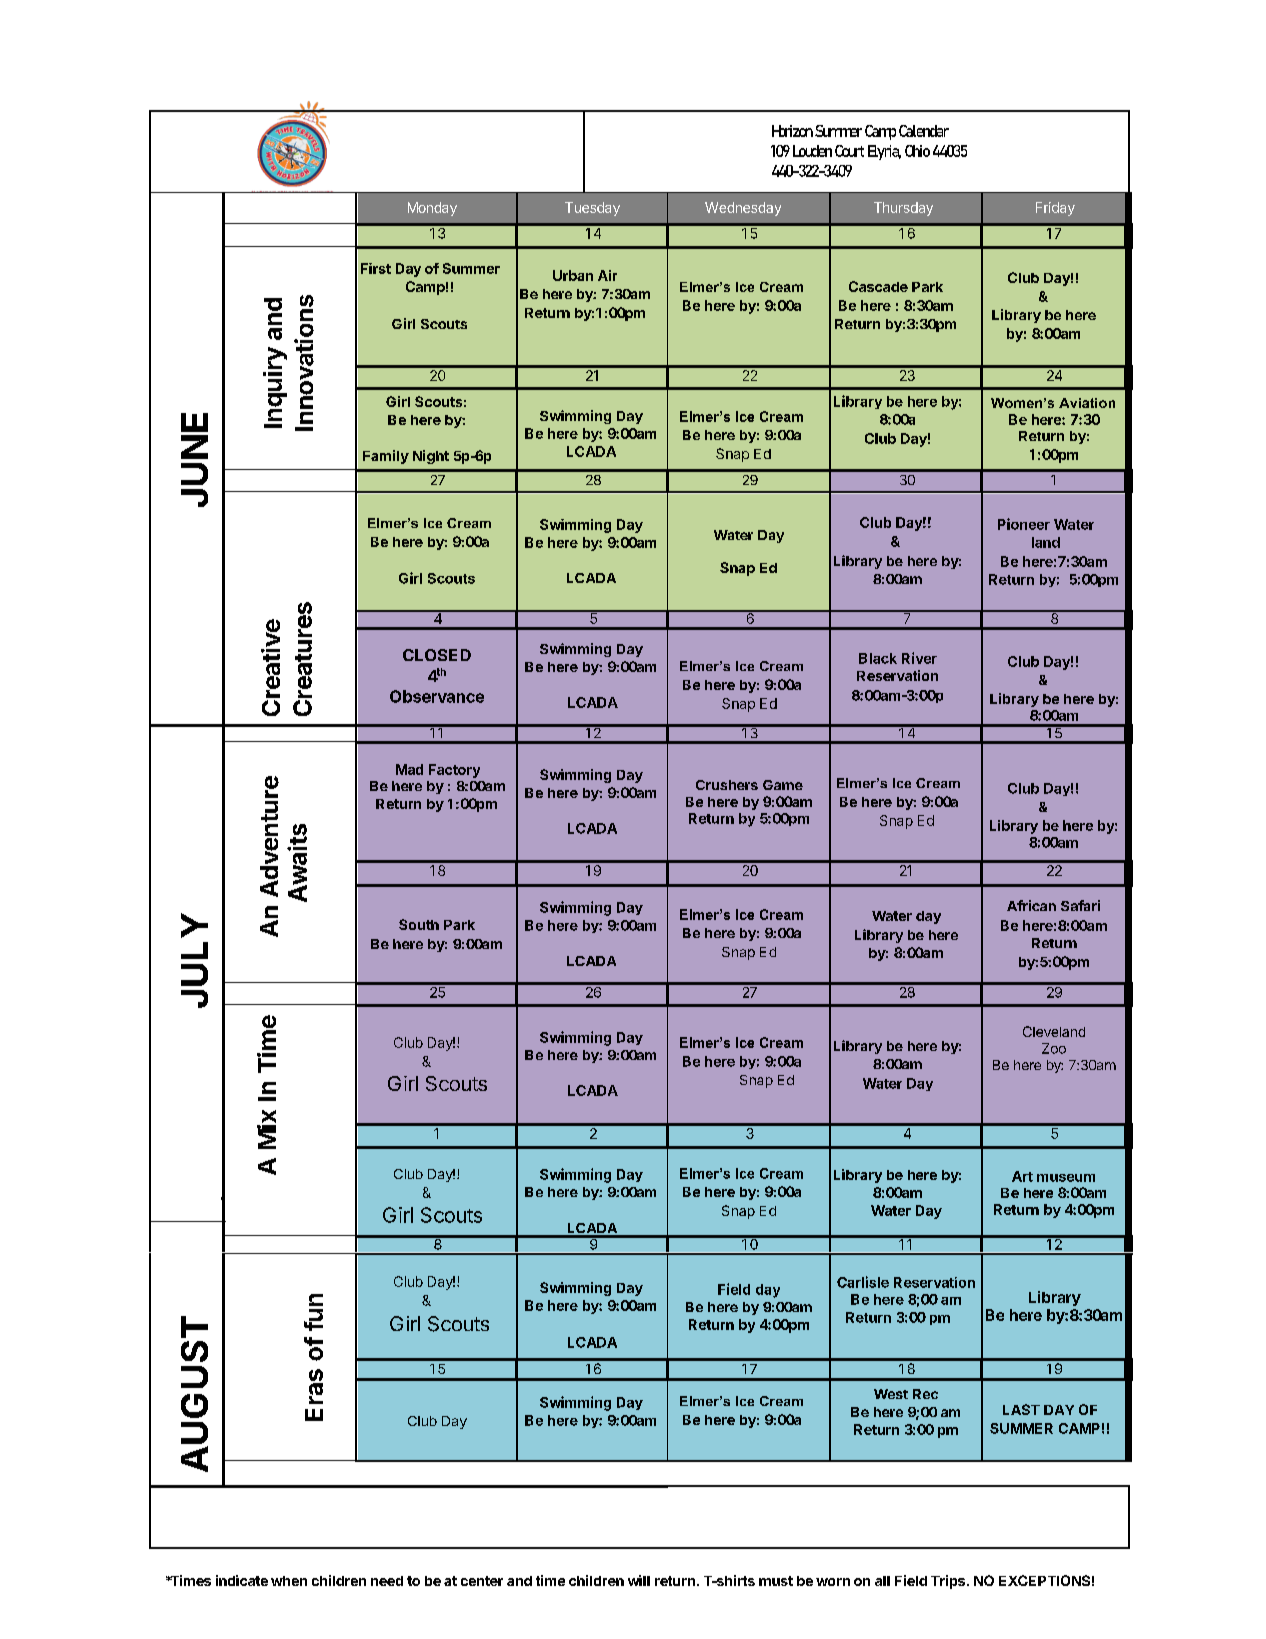 Image resolution: width=1266 pixels, height=1639 pixels. What do you see at coordinates (432, 209) in the image?
I see `Monday` at bounding box center [432, 209].
